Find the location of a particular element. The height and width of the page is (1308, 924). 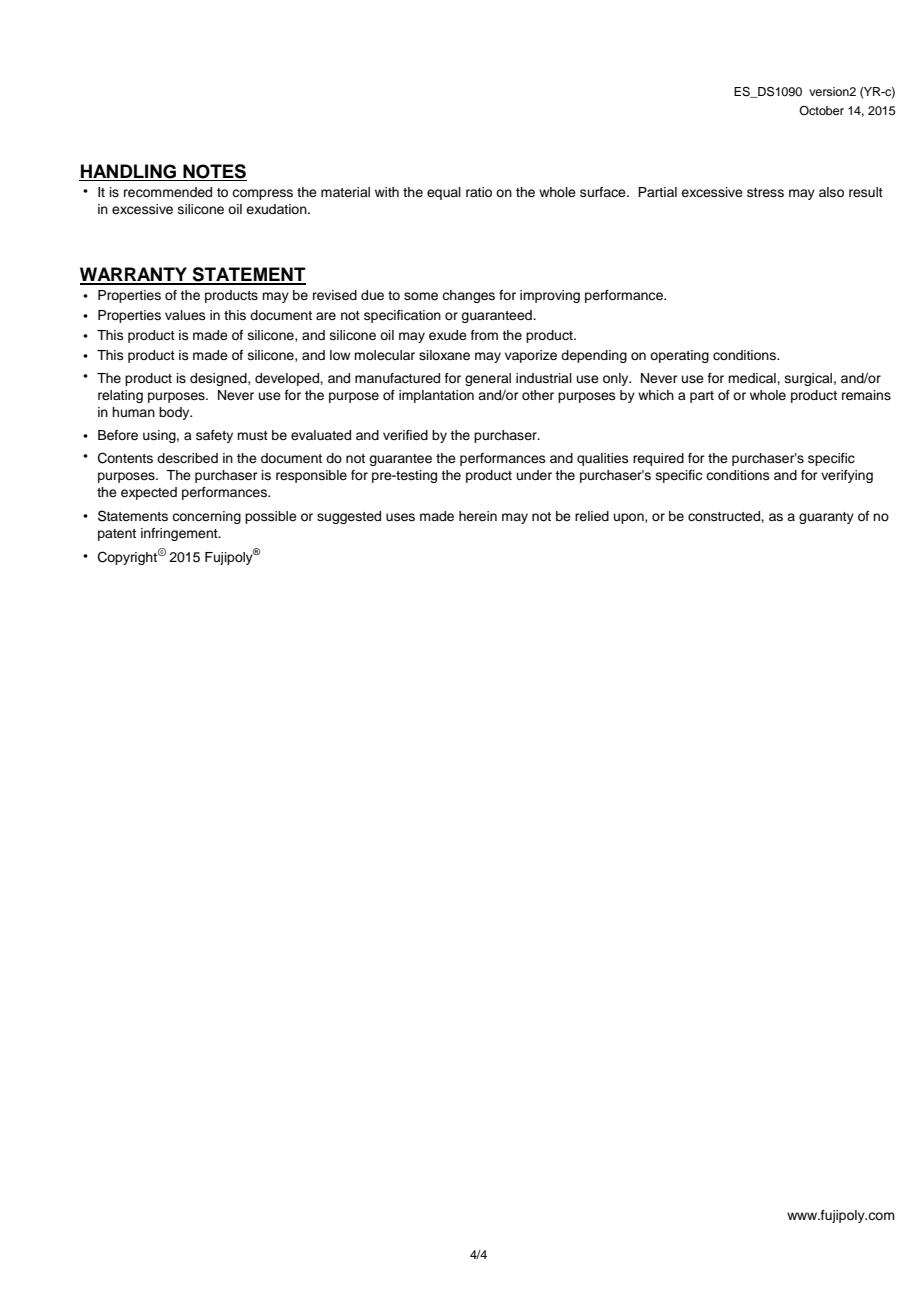

ratio is located at coordinates (479, 192).
